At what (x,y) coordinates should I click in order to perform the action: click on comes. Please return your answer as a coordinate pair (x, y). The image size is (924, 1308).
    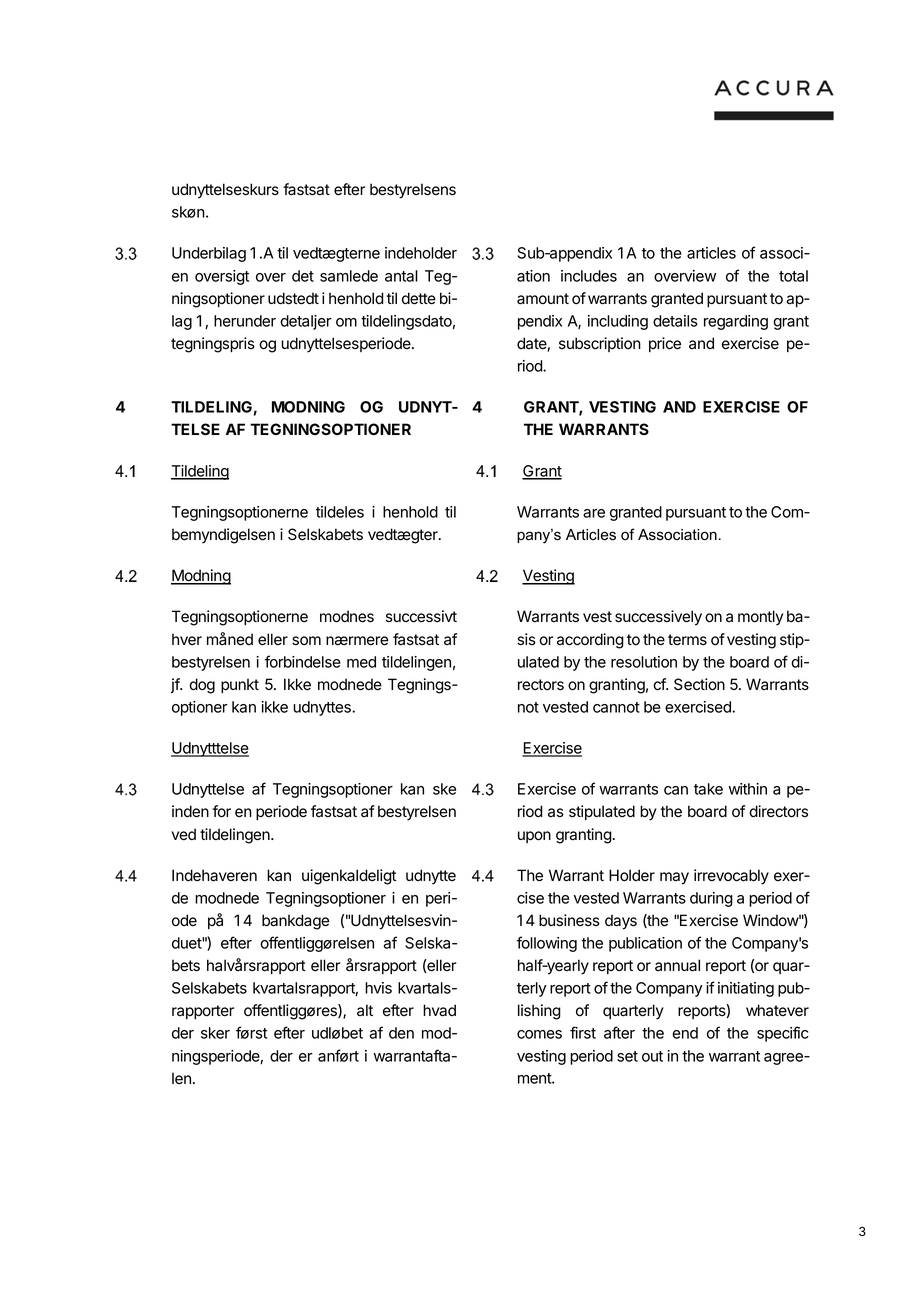
    Looking at the image, I should click on (539, 1034).
